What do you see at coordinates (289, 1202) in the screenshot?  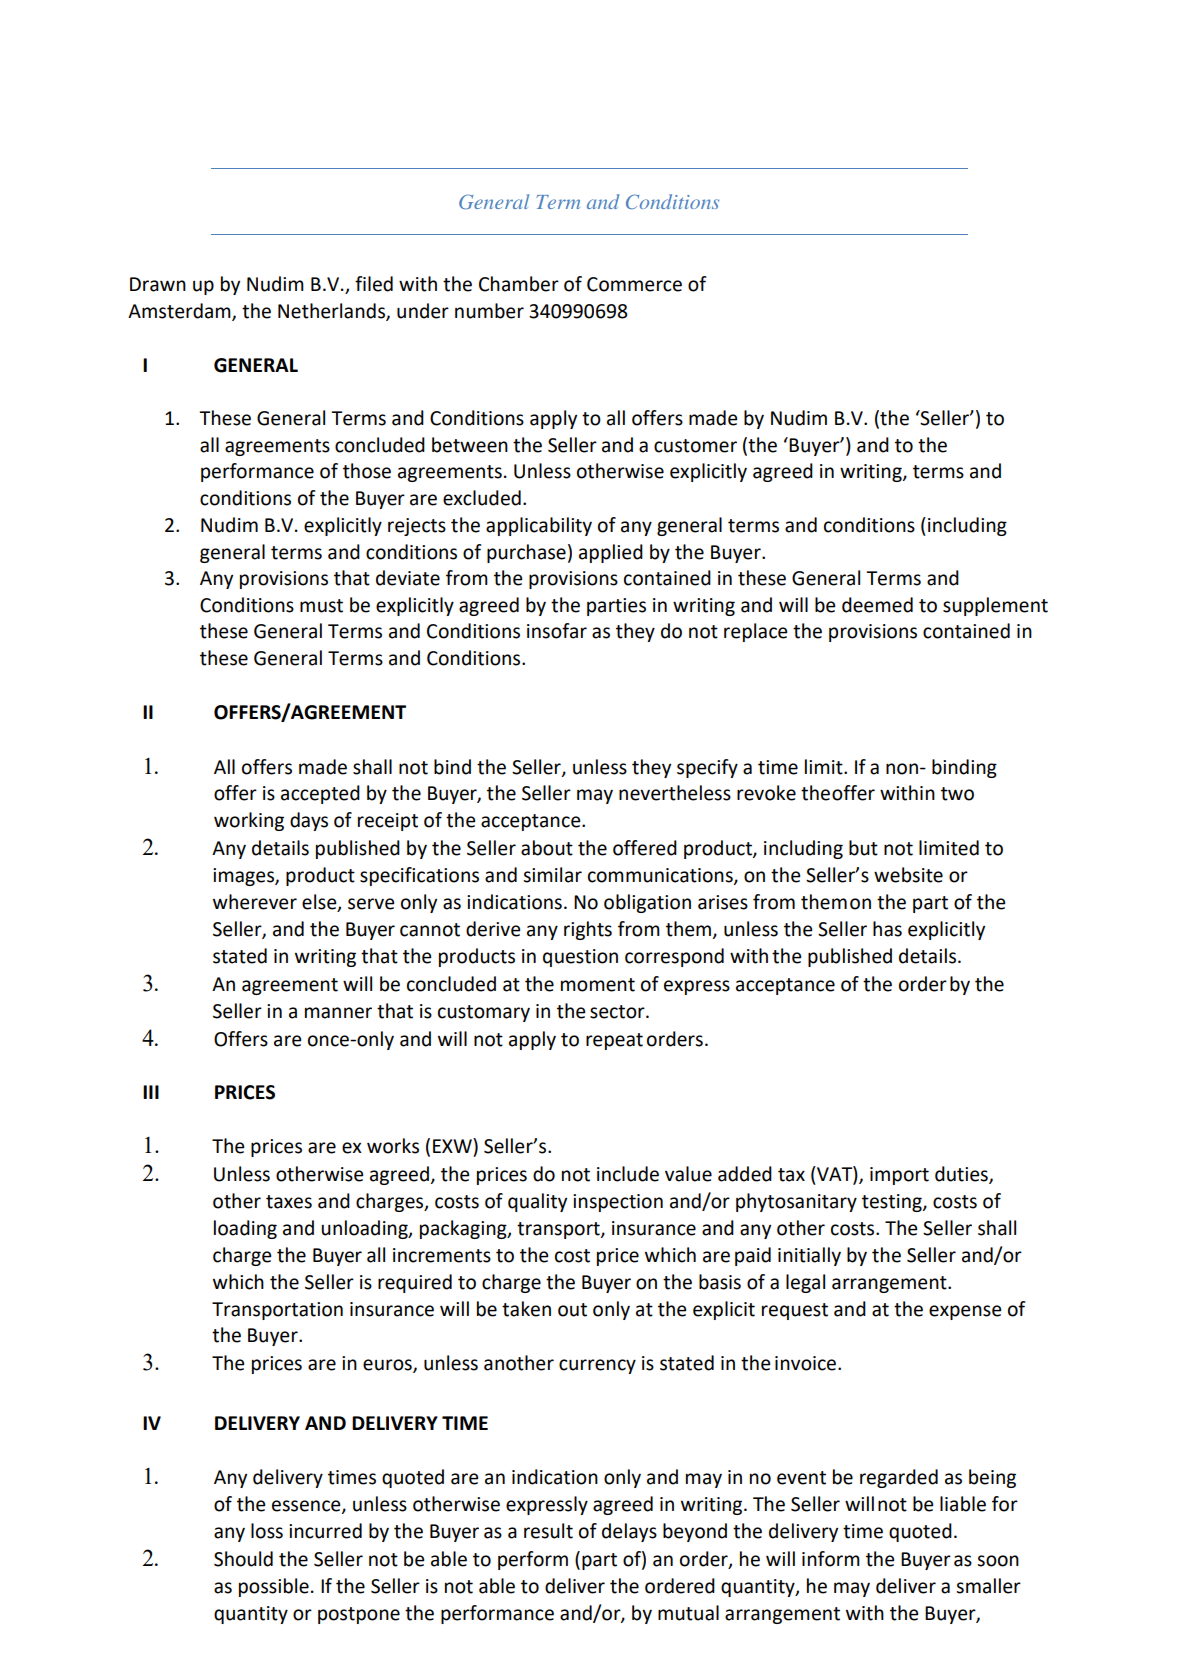 I see `taxes` at bounding box center [289, 1202].
